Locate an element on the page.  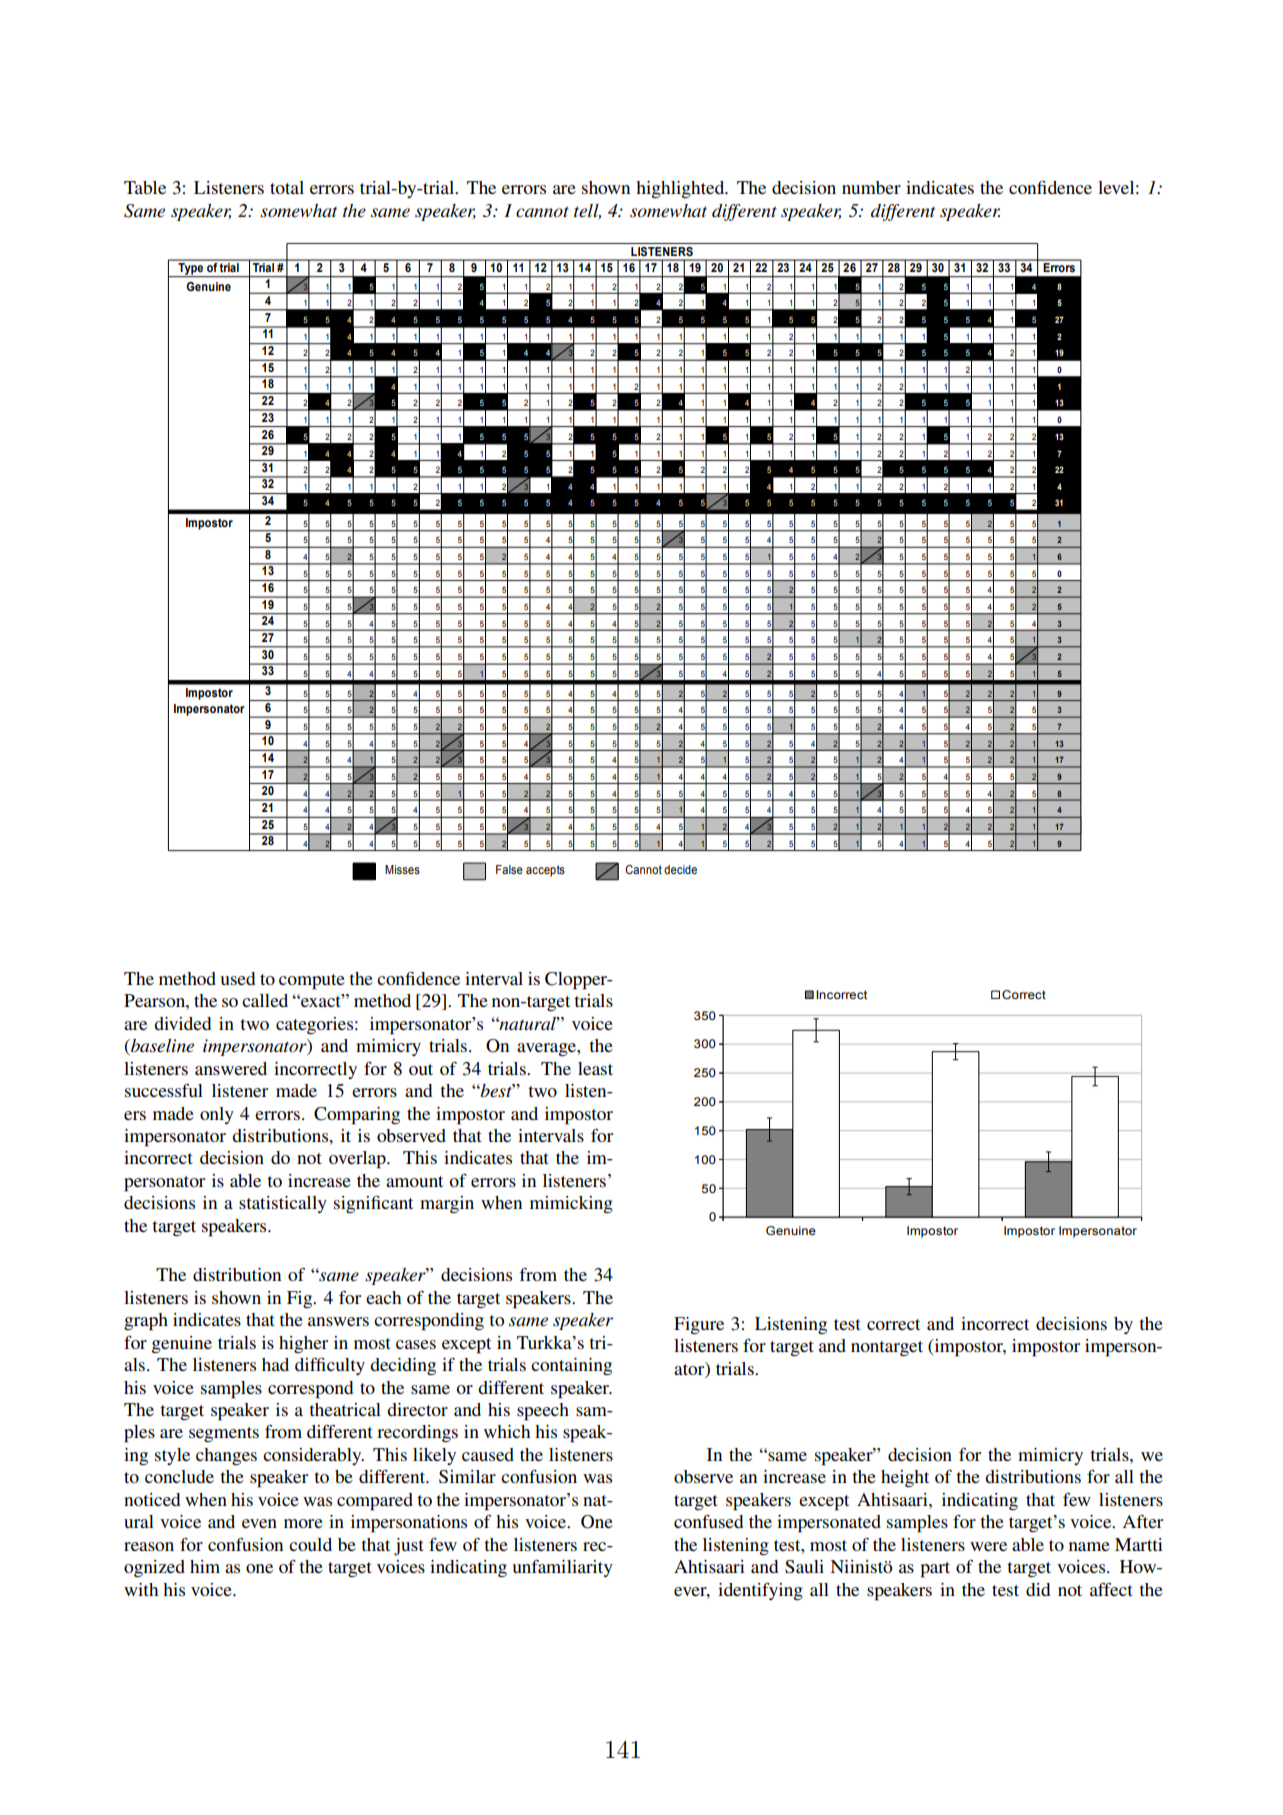
statistically is located at coordinates (283, 1204).
